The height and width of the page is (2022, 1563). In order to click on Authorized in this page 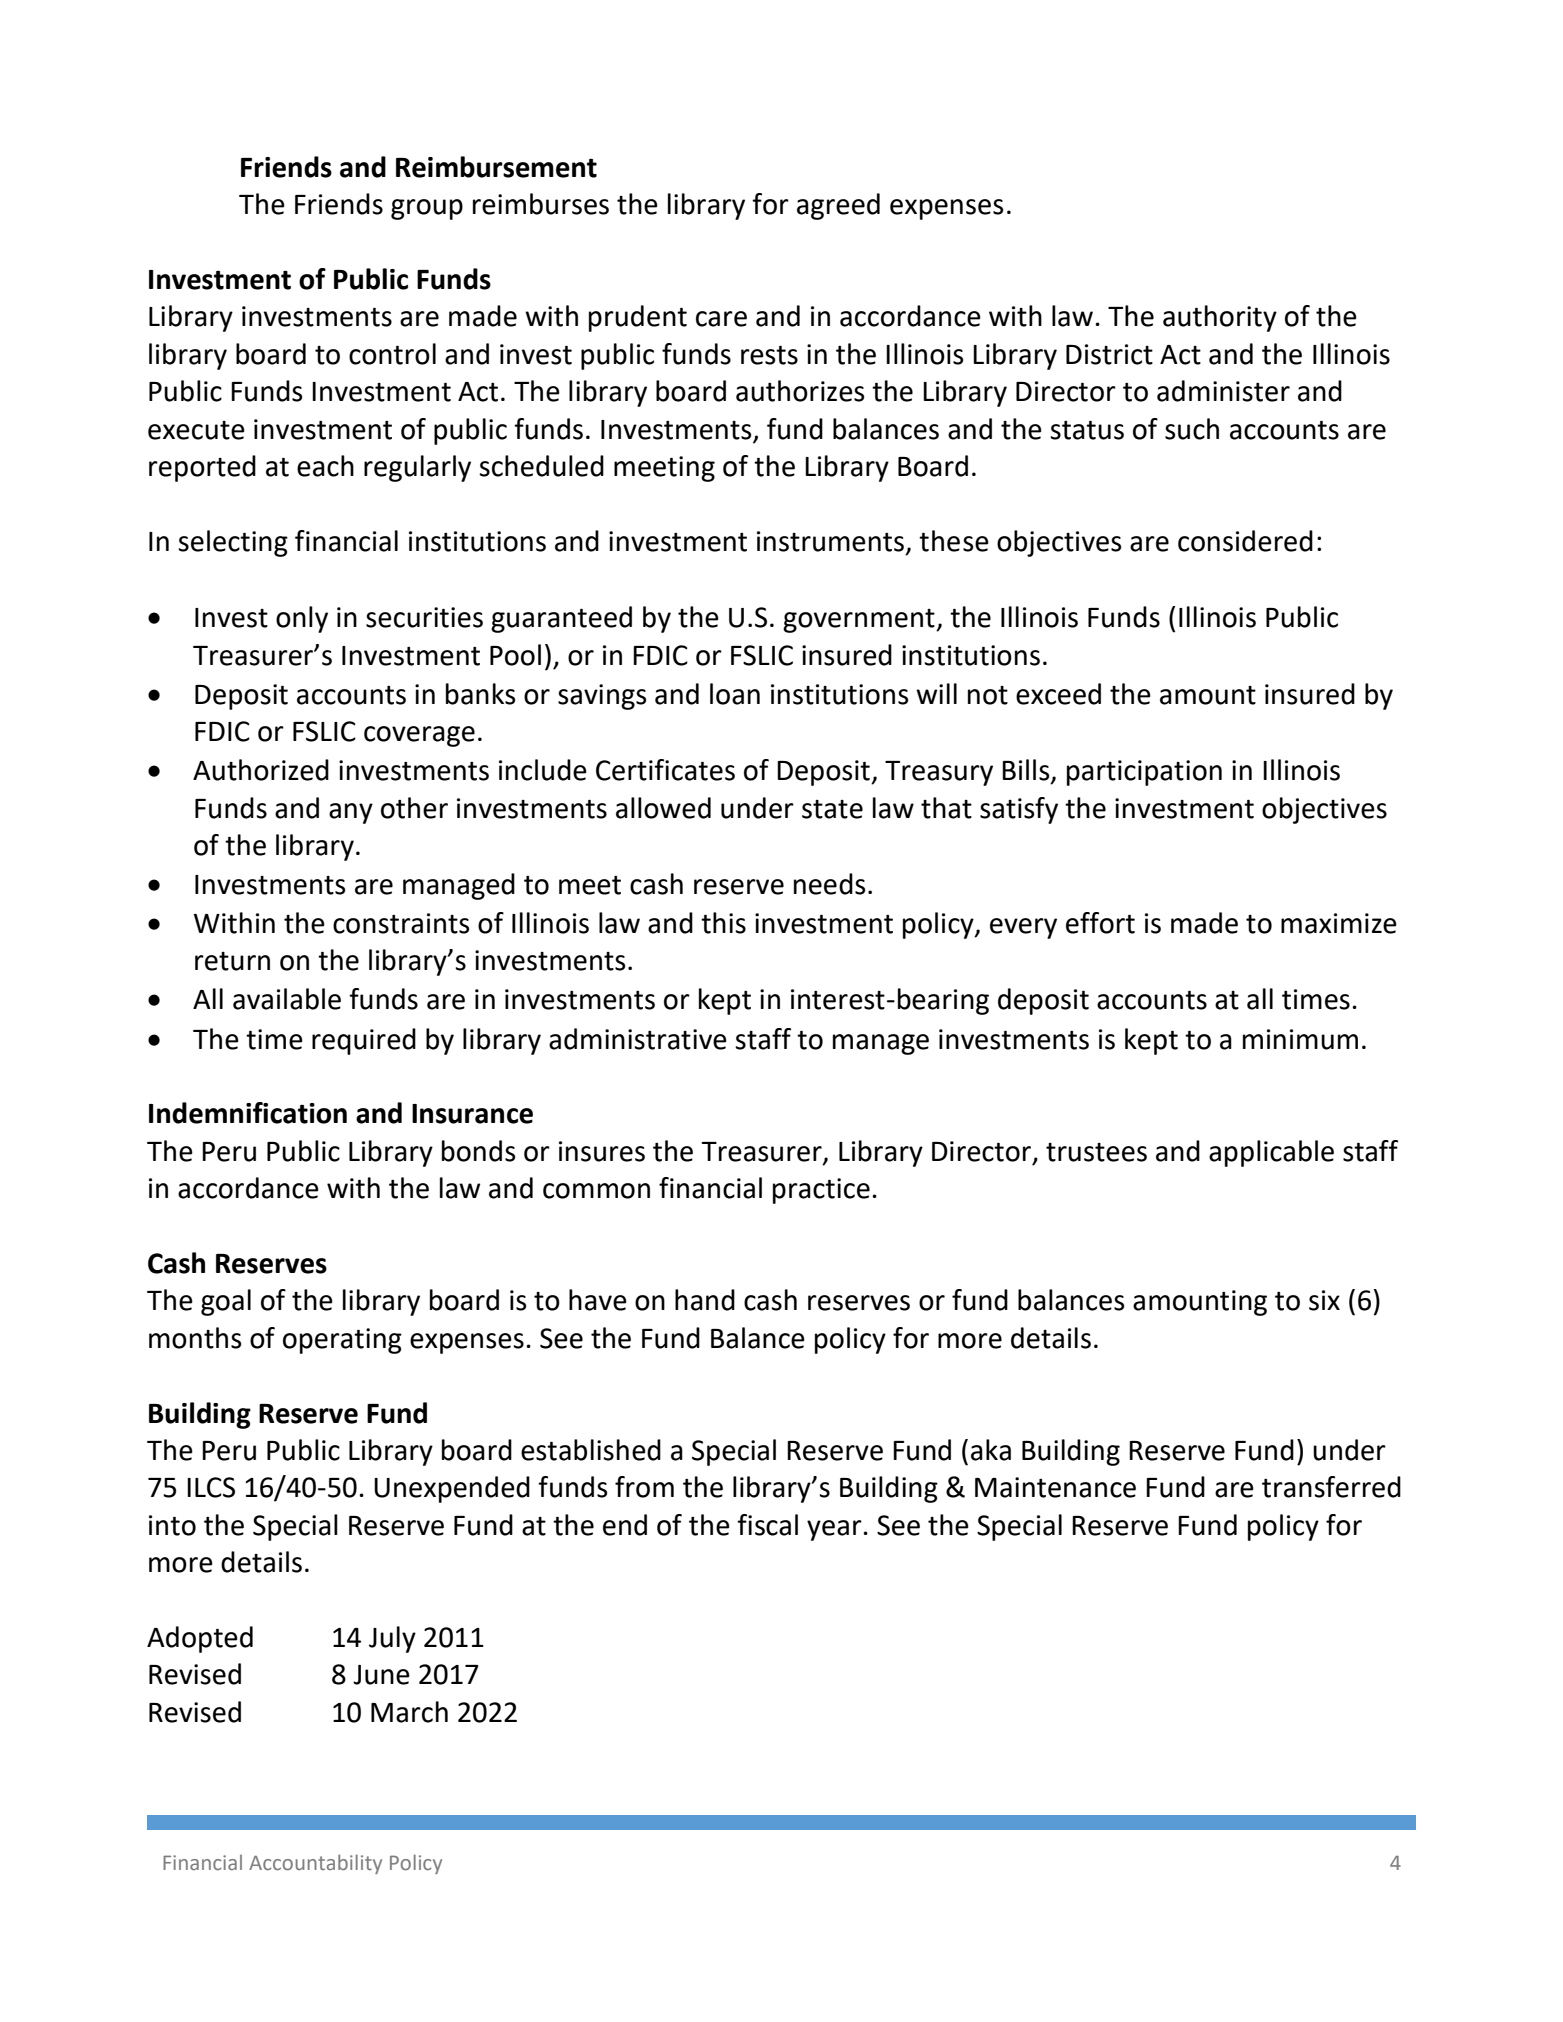, I will do `click(261, 770)`.
